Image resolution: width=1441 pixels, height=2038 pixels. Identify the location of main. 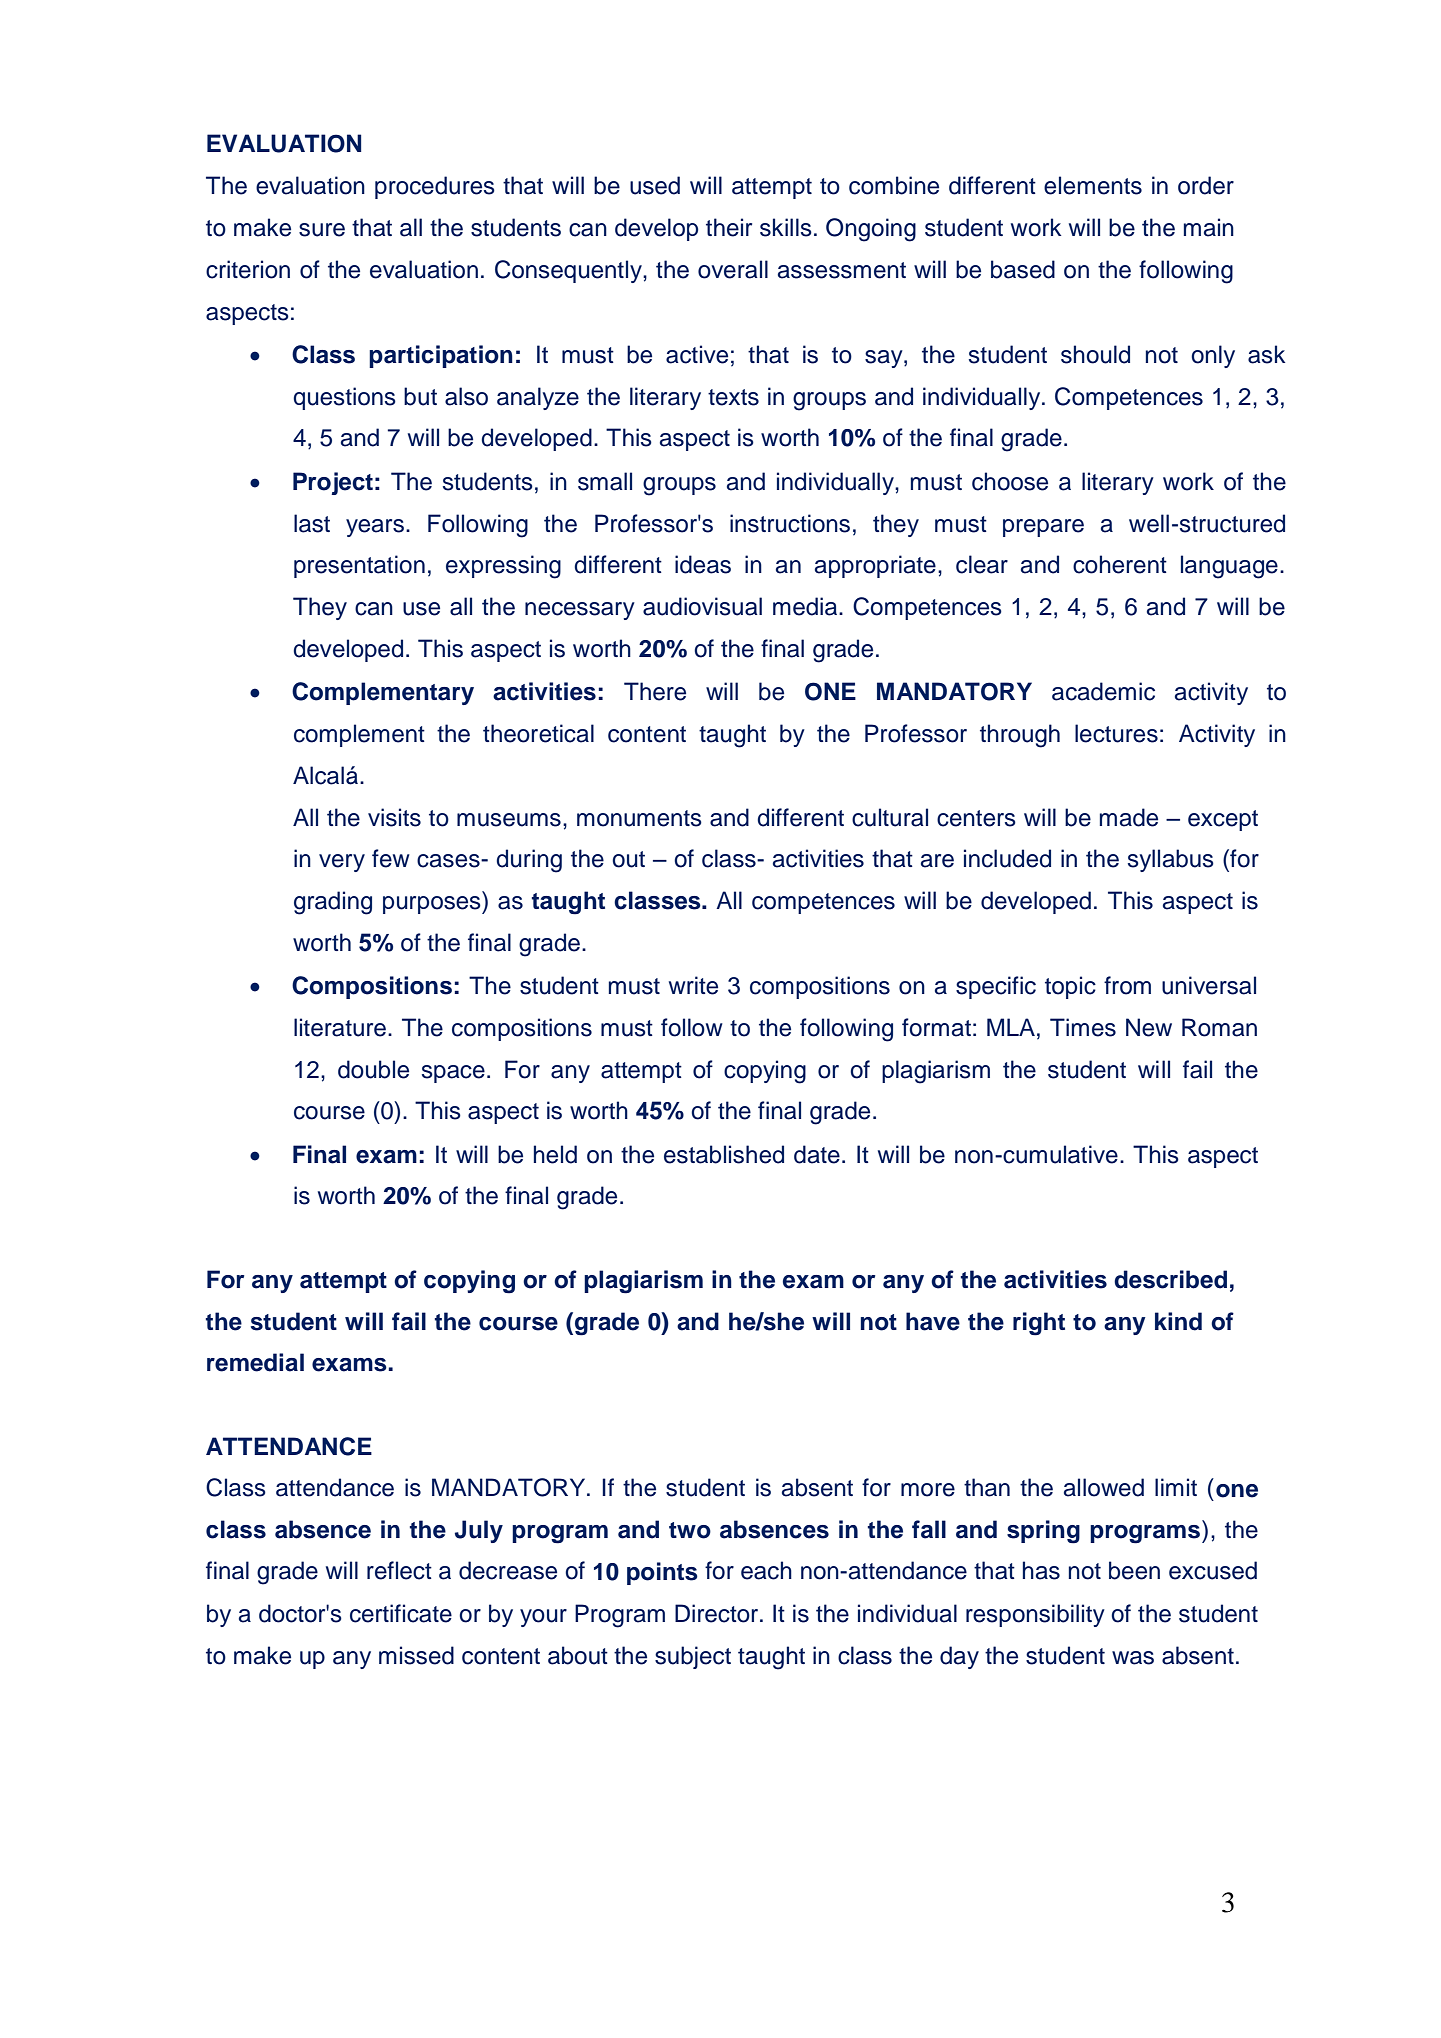
(1209, 227).
